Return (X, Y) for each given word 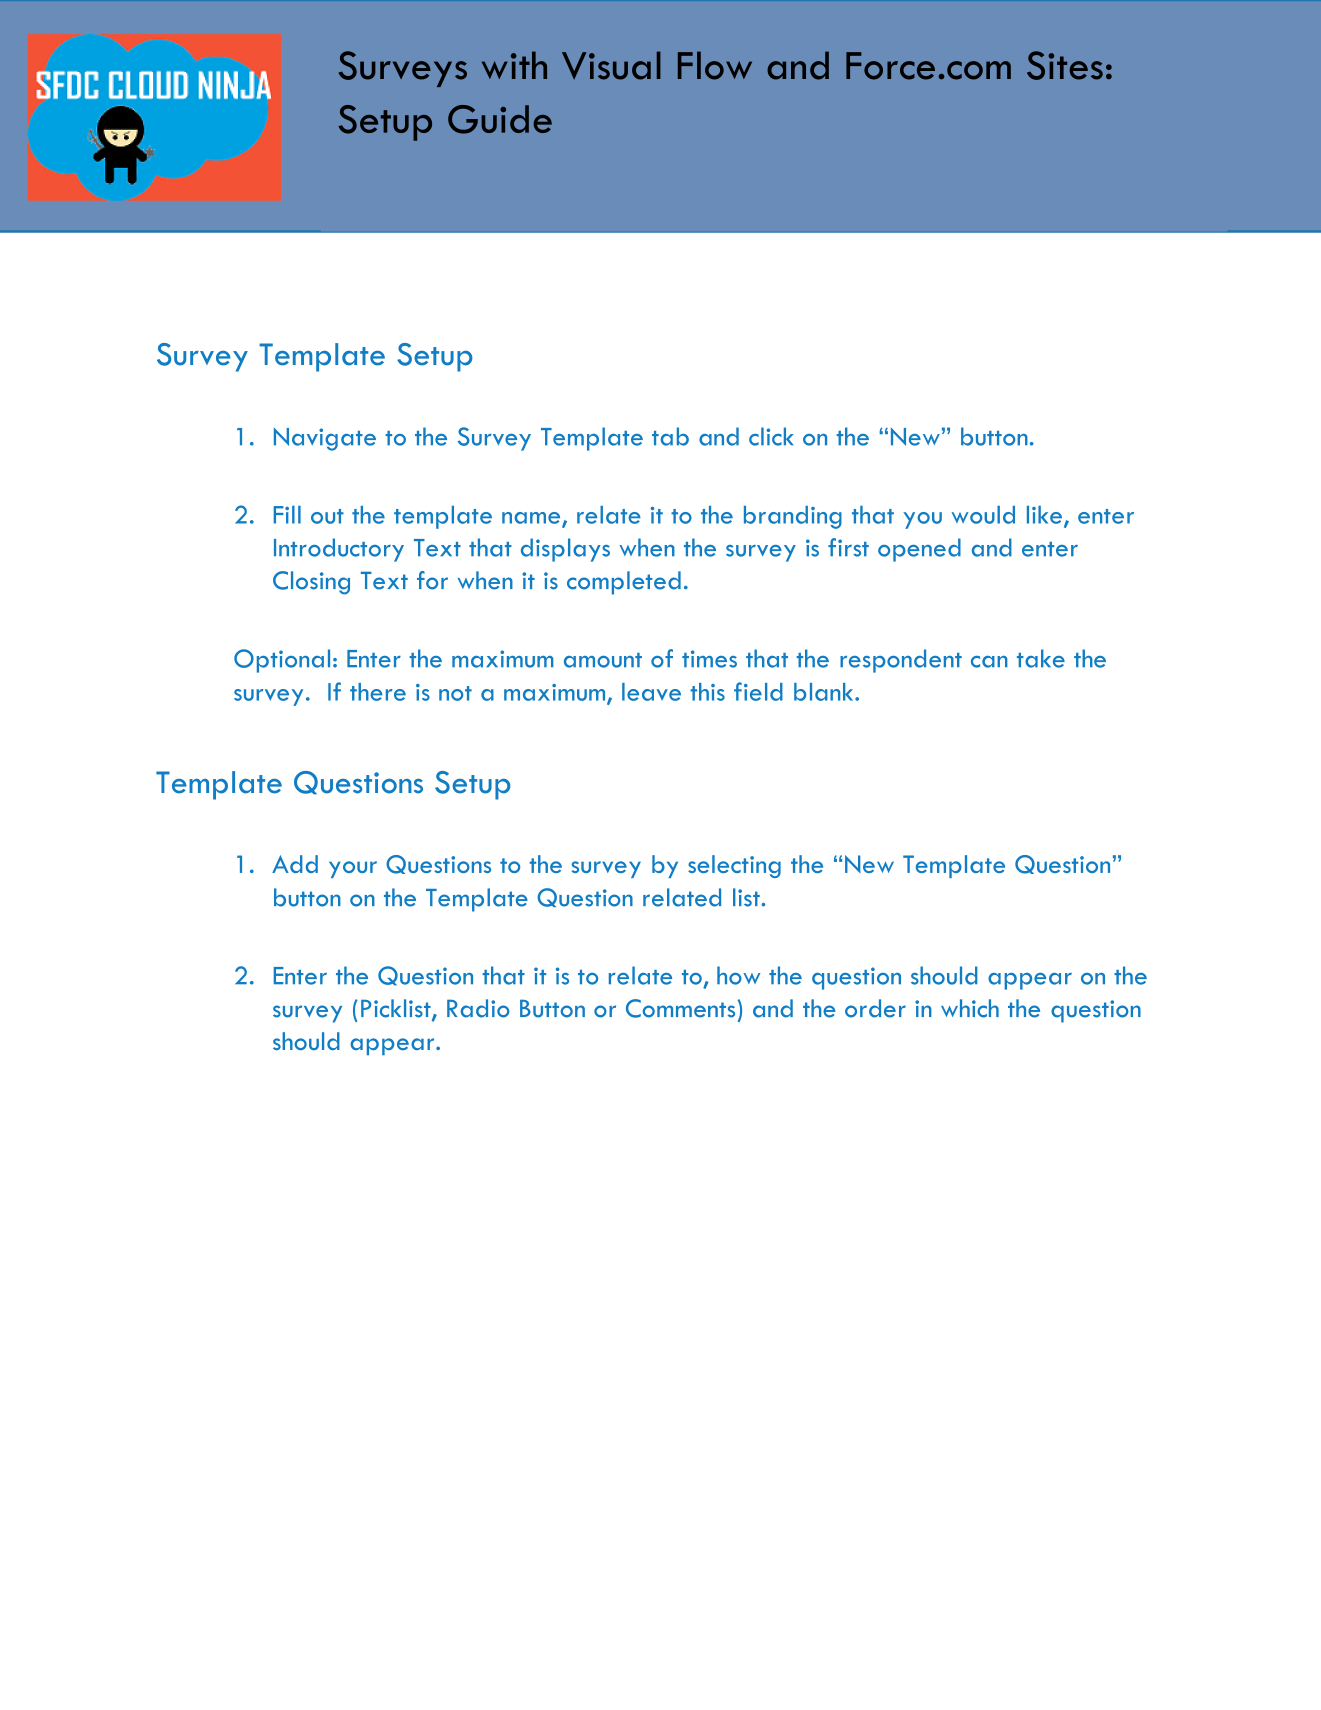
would (983, 515)
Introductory (339, 550)
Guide (500, 119)
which (970, 1008)
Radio (478, 1008)
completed (624, 583)
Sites (1065, 65)
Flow (715, 65)
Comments (680, 1008)
